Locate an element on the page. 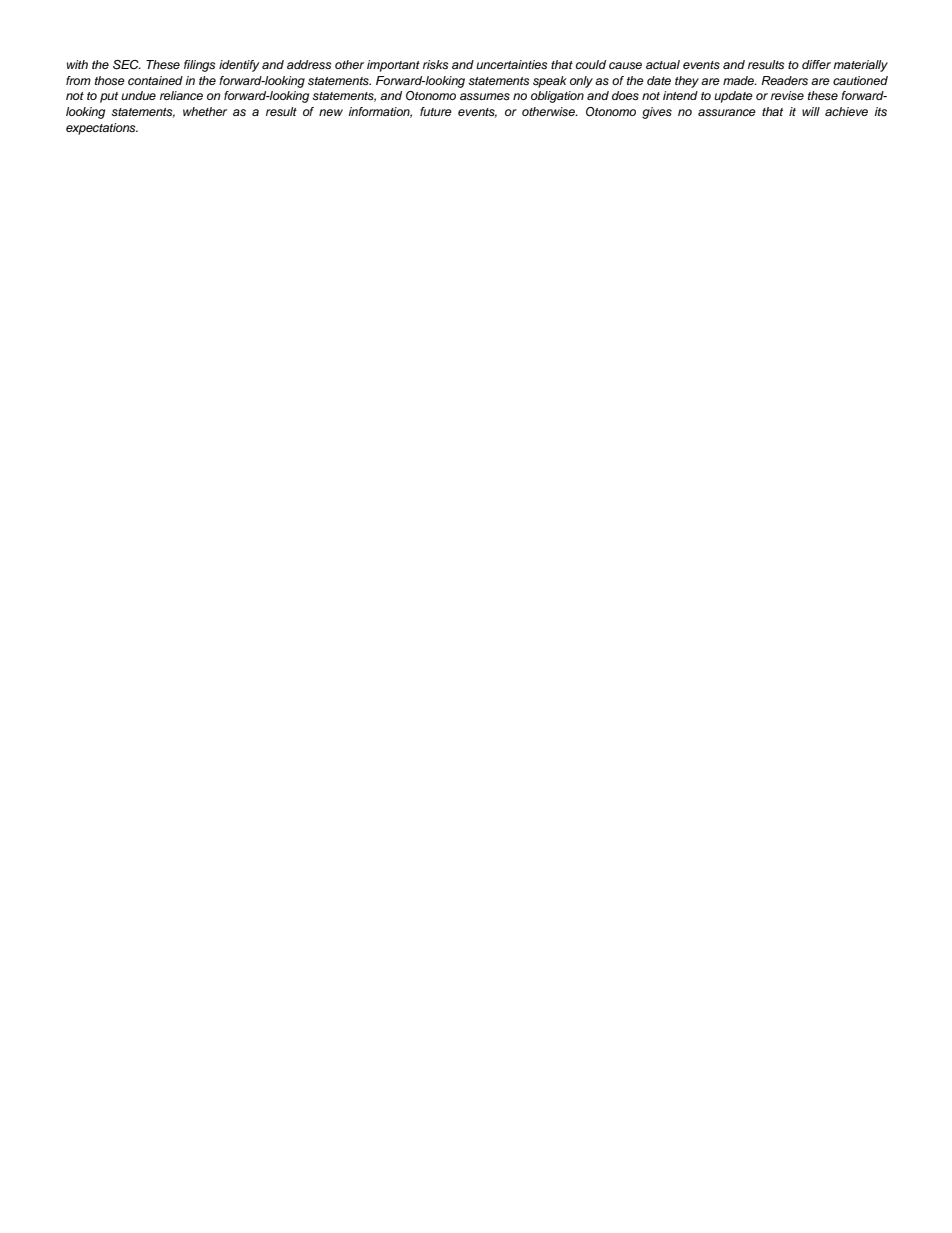 Image resolution: width=952 pixels, height=1233 pixels. assumes is located at coordinates (485, 96).
